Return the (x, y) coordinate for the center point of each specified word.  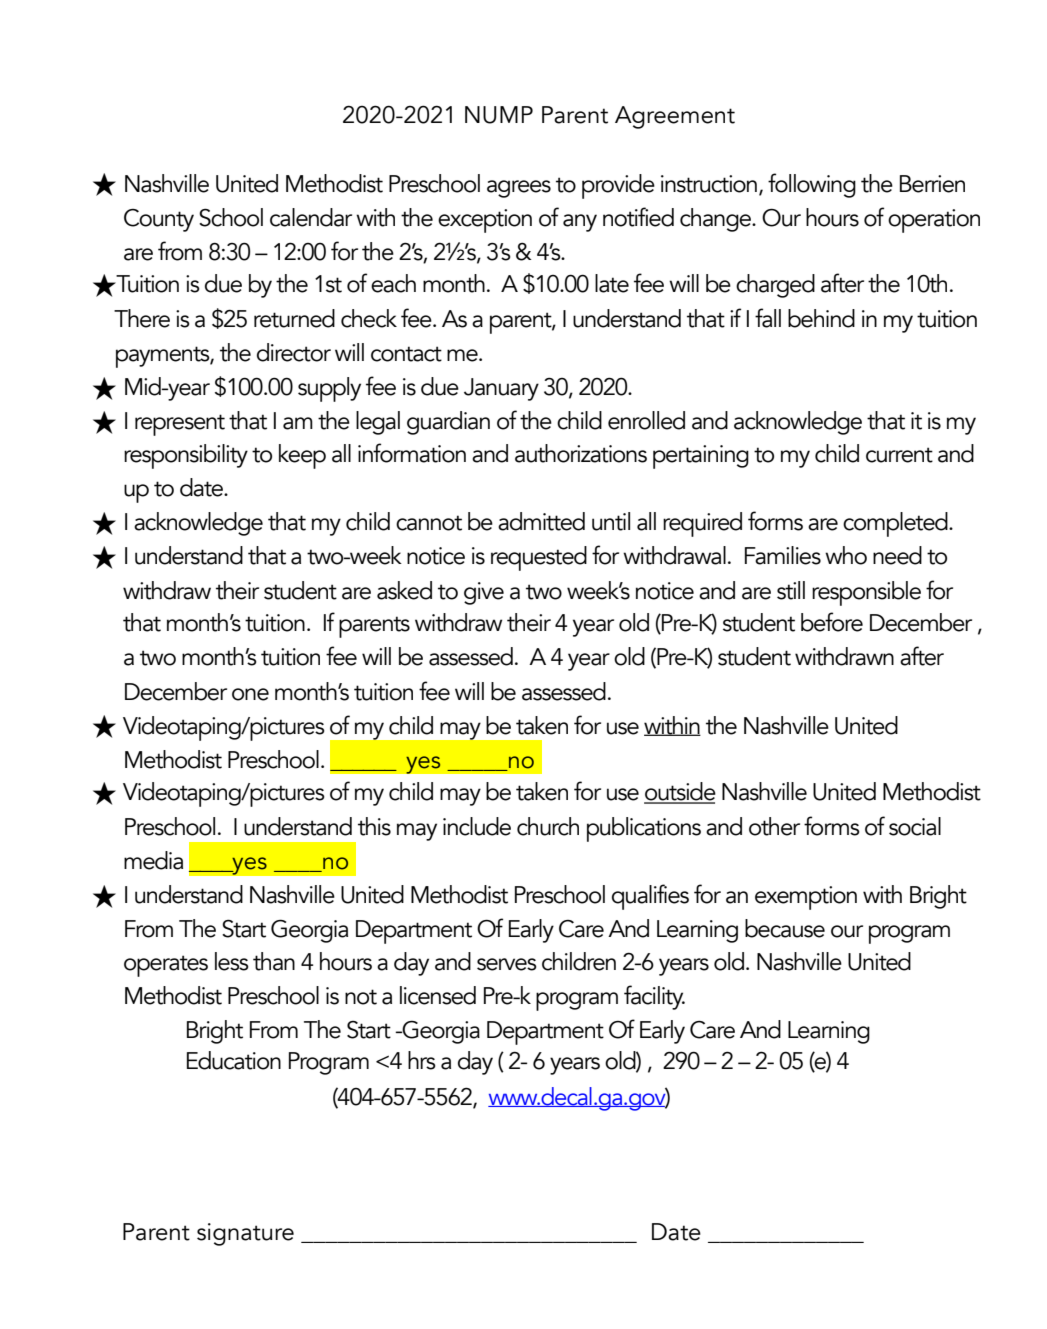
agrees (519, 189)
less (232, 961)
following (812, 185)
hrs (422, 1060)
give (484, 593)
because (785, 928)
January (501, 389)
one (250, 694)
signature (245, 1234)
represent (180, 425)
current (899, 455)
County (159, 220)
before (832, 622)
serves (507, 964)
